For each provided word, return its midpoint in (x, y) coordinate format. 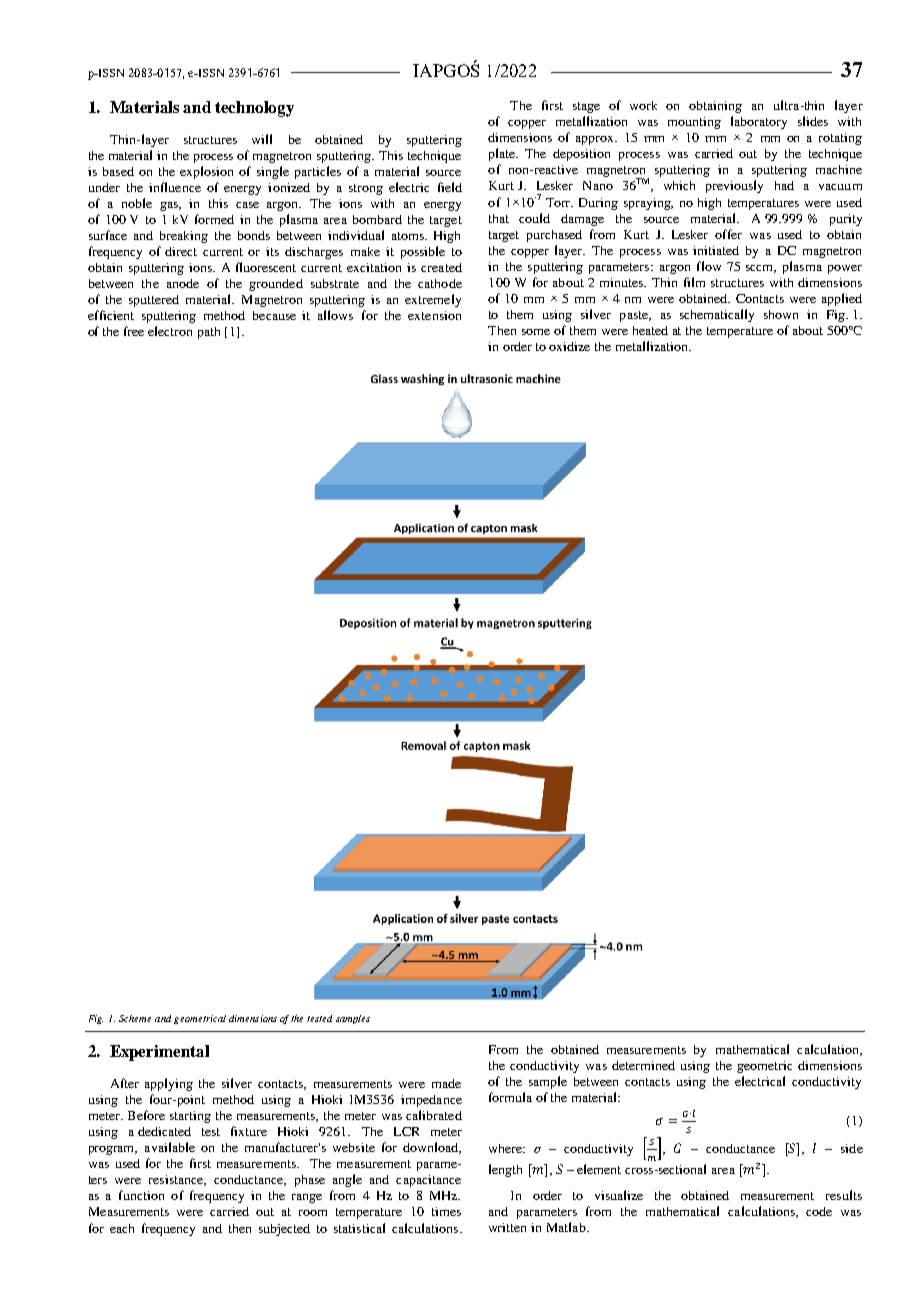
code (819, 1211)
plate (503, 154)
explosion (206, 172)
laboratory (759, 122)
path (209, 333)
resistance (177, 1180)
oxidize (569, 346)
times (446, 1211)
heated (650, 330)
